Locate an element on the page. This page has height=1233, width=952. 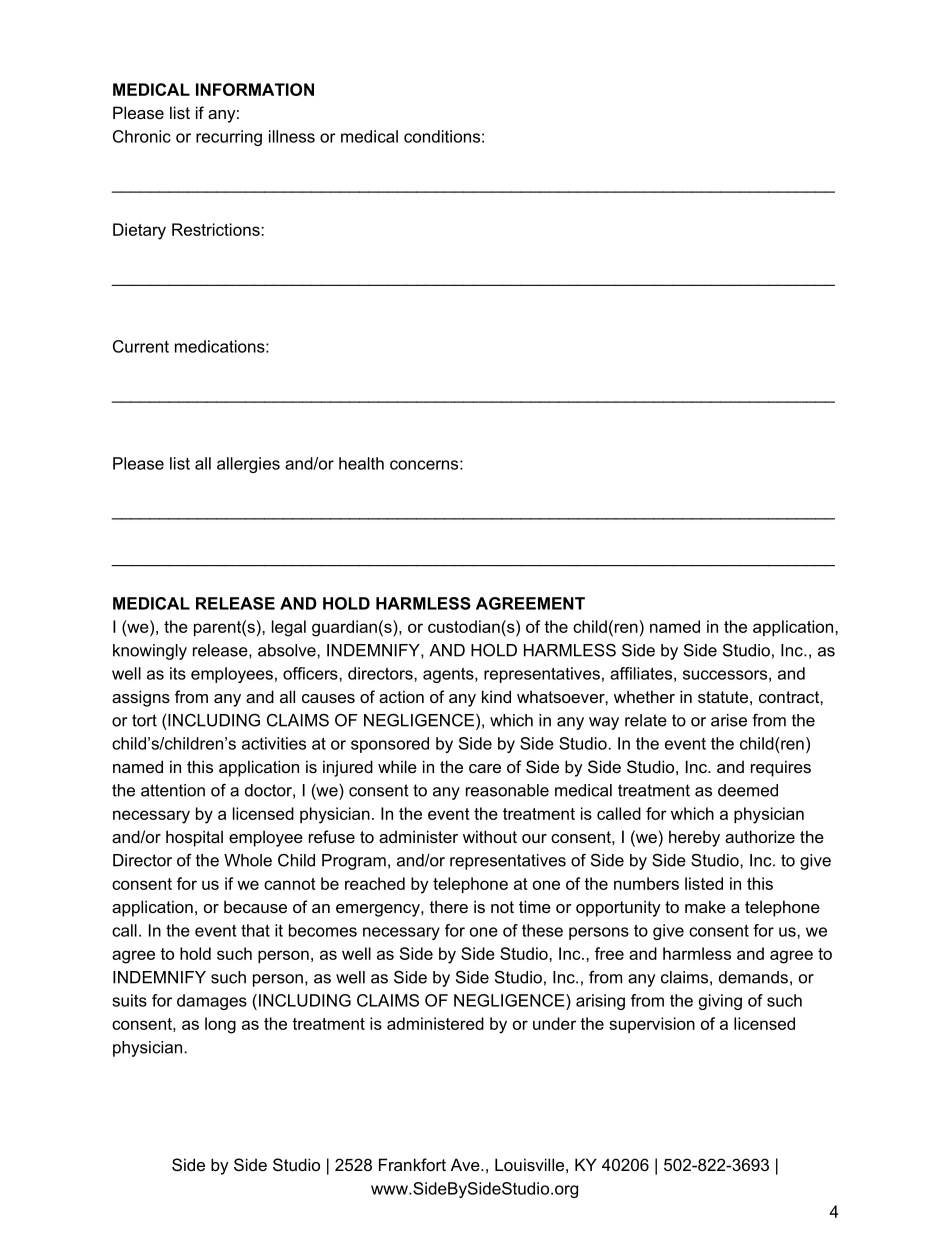
whether is located at coordinates (644, 696).
